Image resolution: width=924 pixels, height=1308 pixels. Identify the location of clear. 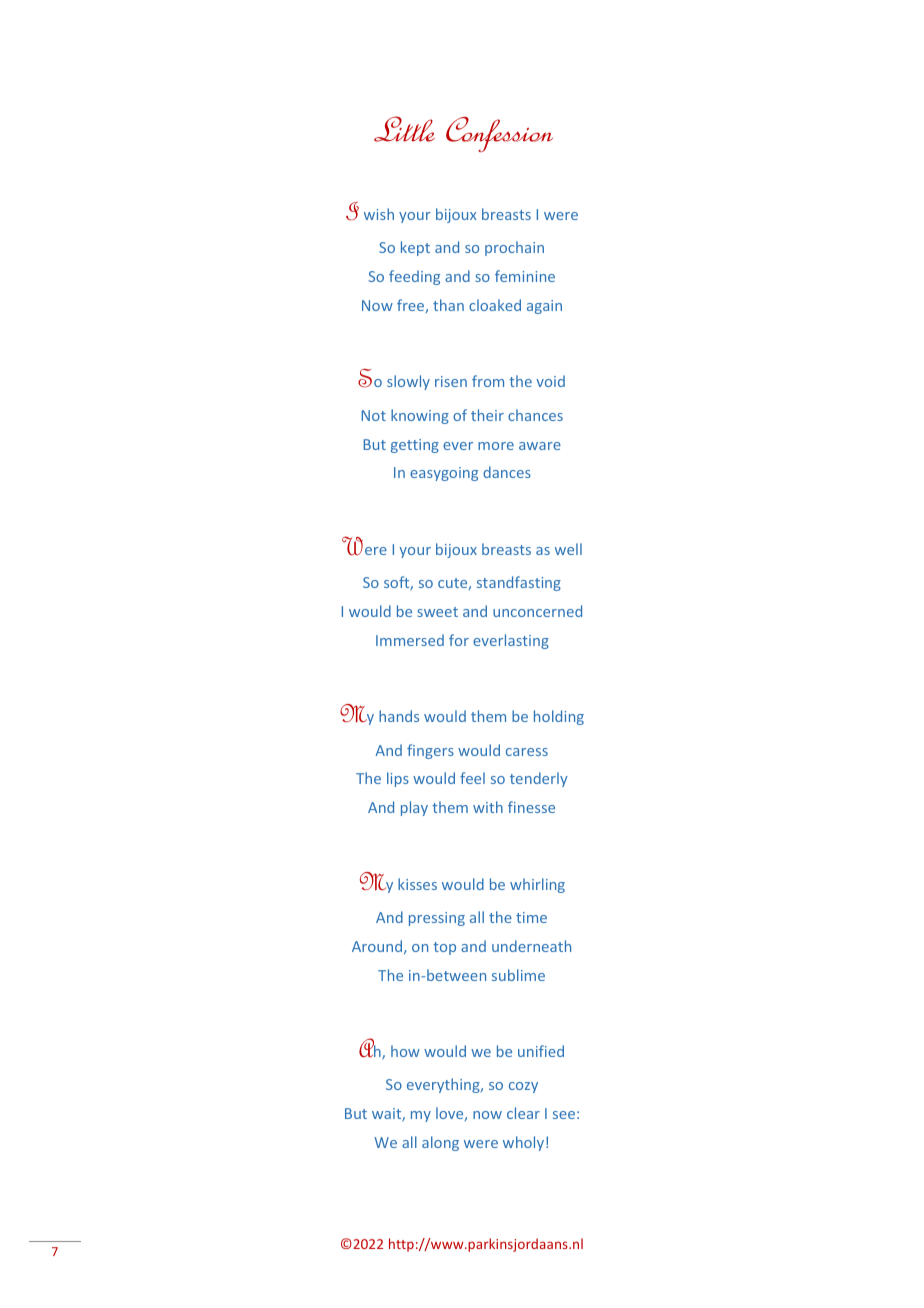
(523, 1113).
